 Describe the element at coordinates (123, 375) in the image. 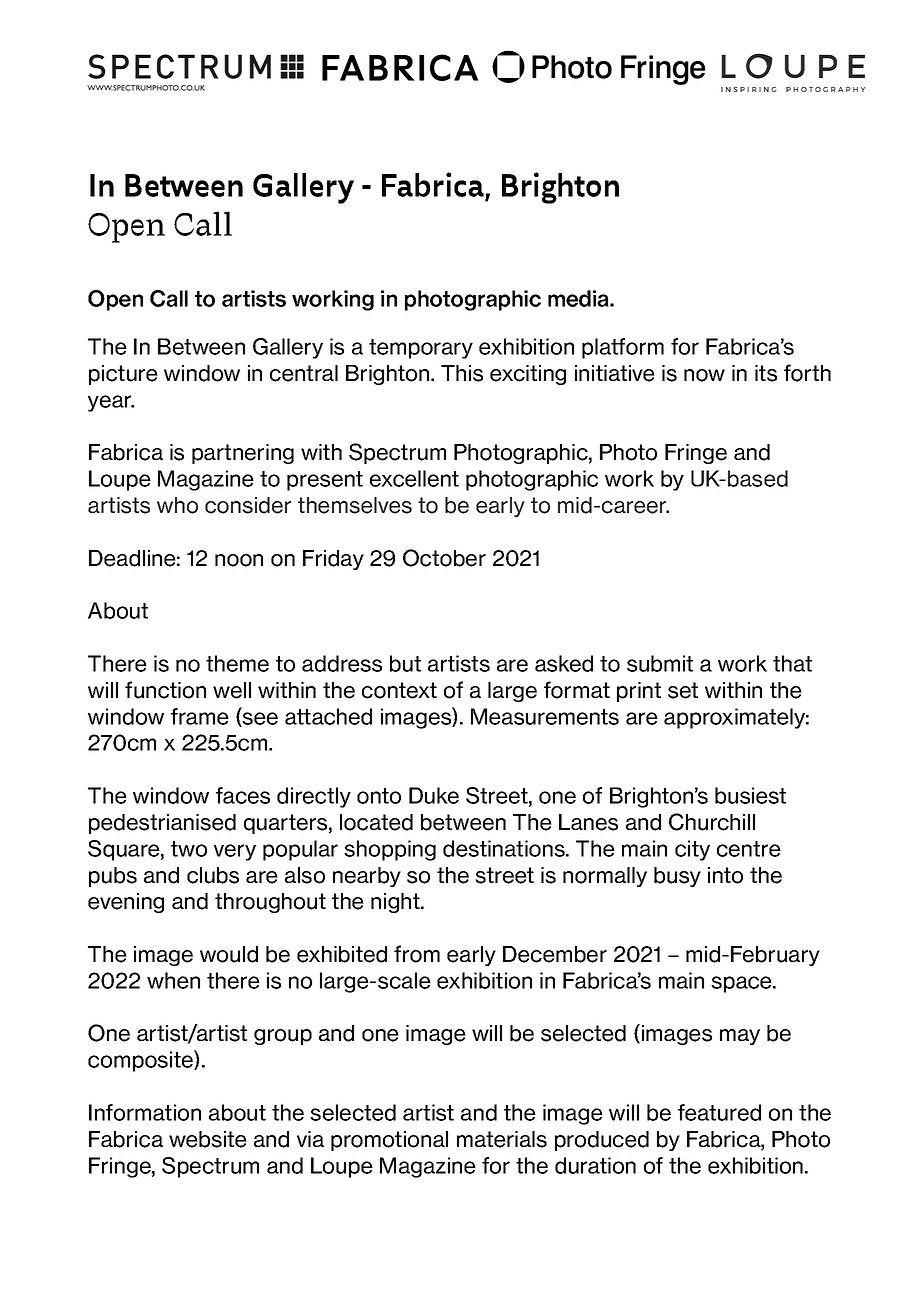

I see `picture` at that location.
